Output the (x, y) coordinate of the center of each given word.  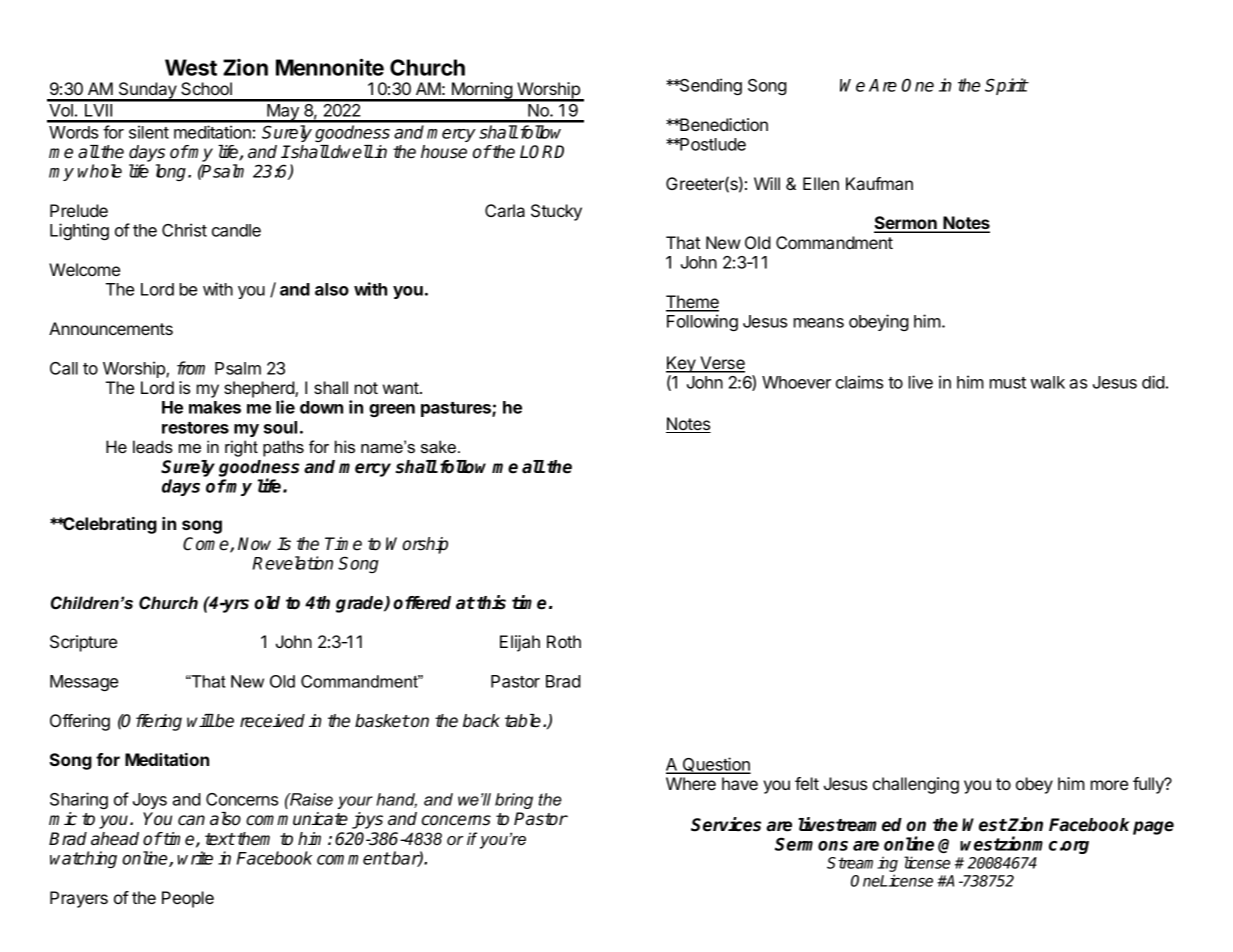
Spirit (1006, 86)
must (1008, 383)
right (241, 448)
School (206, 88)
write (195, 858)
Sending (710, 86)
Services (726, 824)
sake (438, 446)
